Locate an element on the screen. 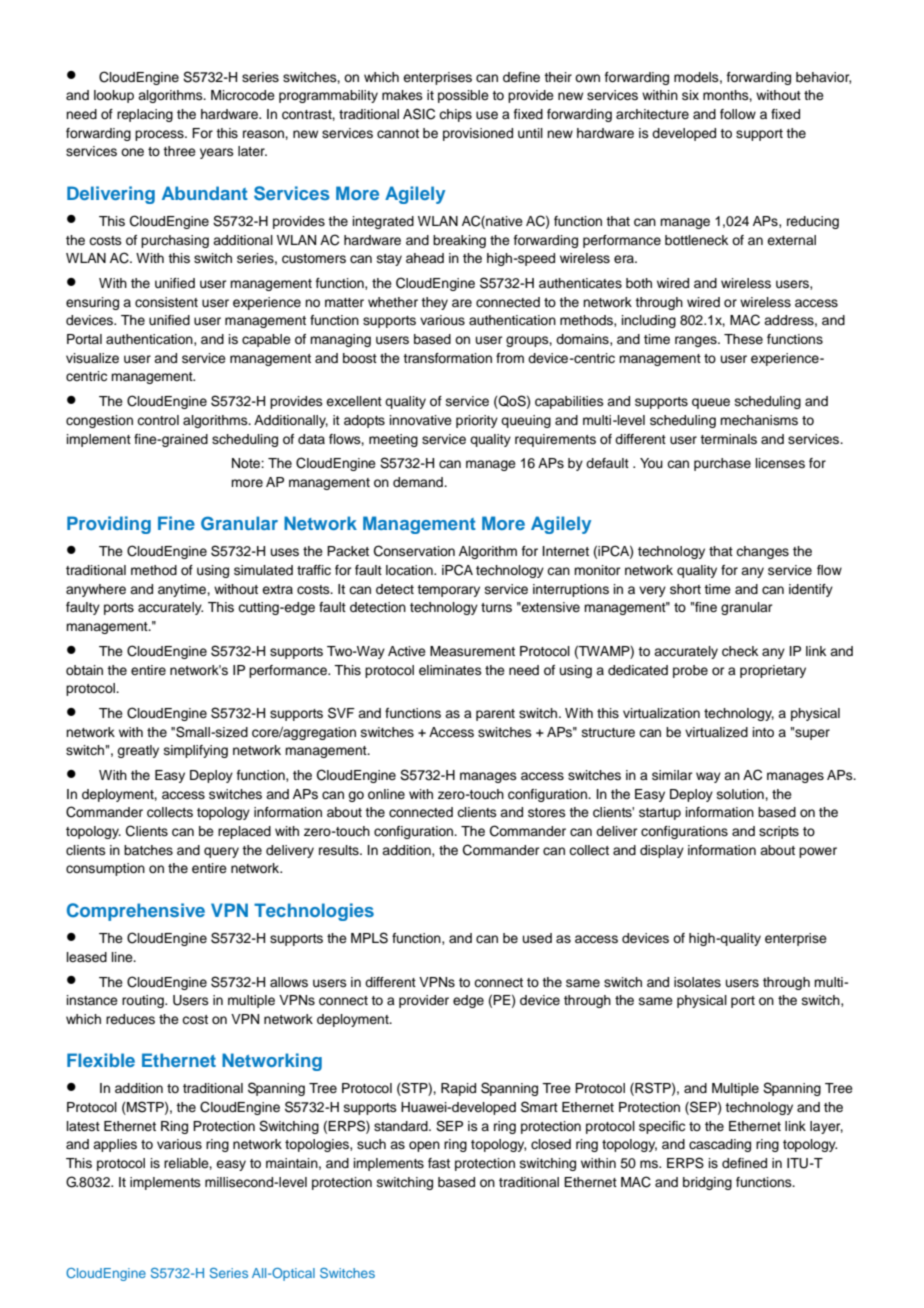 The width and height of the screenshot is (924, 1308). control is located at coordinates (158, 420).
